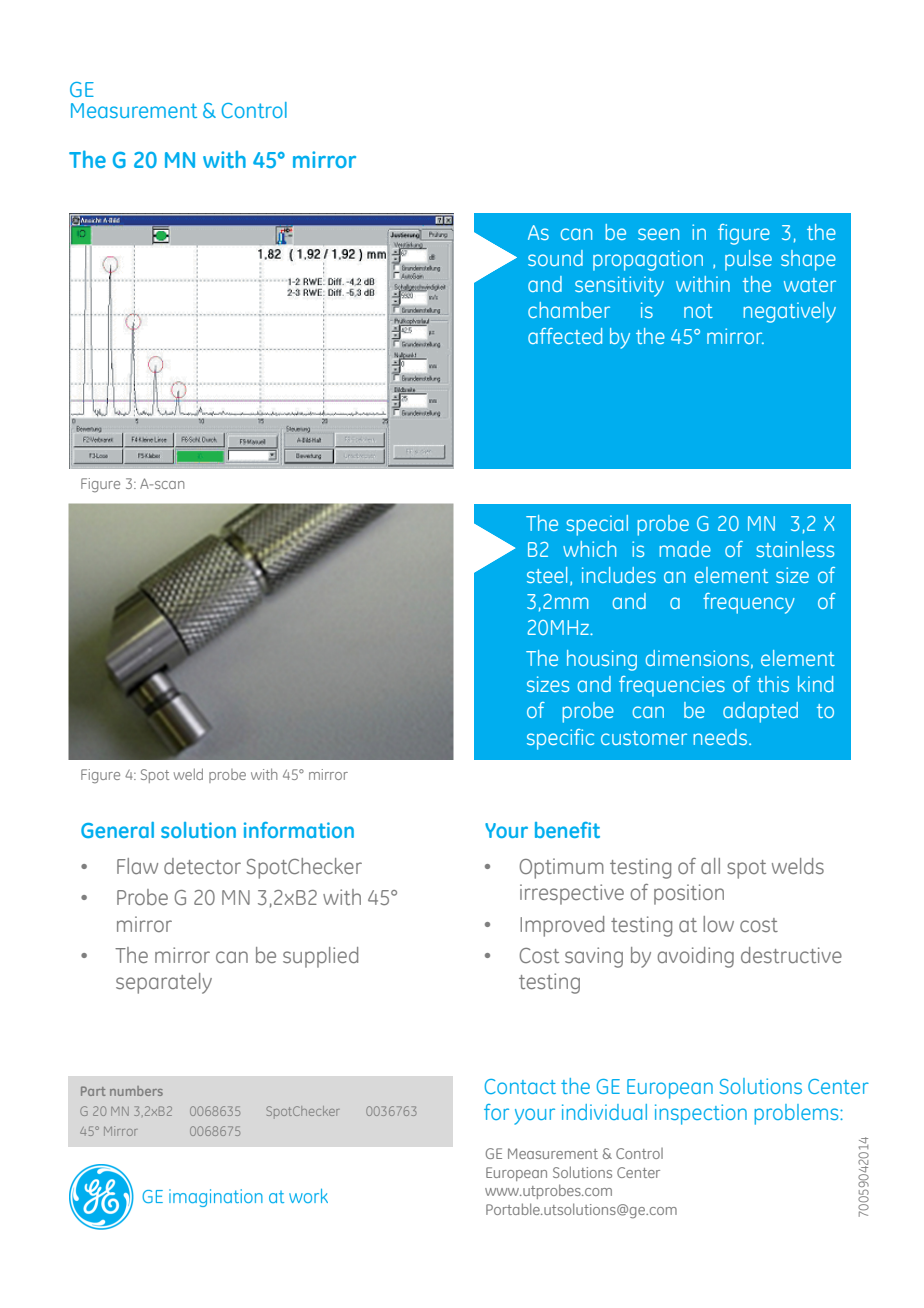 The height and width of the page is (1308, 924). What do you see at coordinates (685, 549) in the page?
I see `made` at bounding box center [685, 549].
